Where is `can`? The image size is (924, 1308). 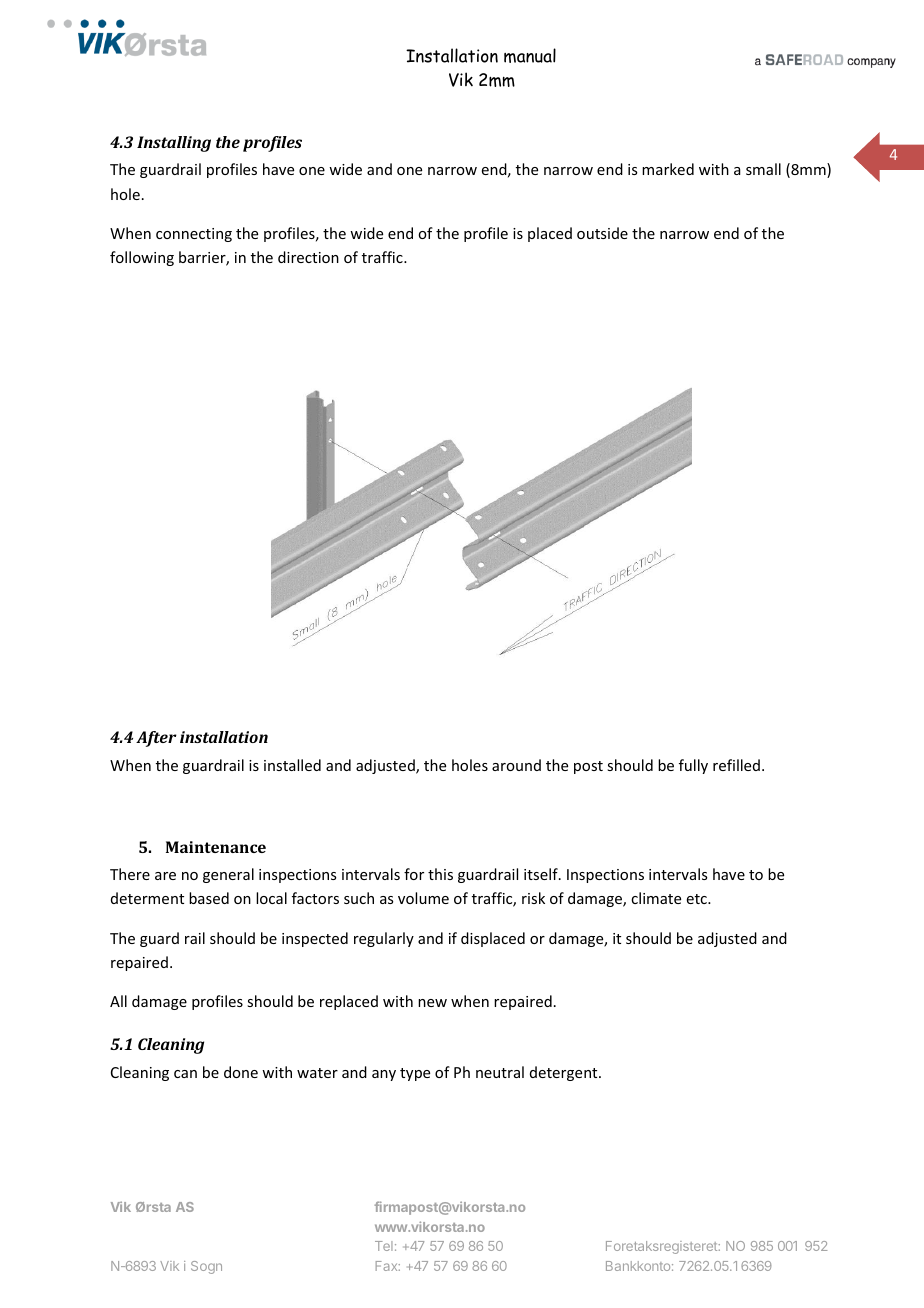
can is located at coordinates (185, 1074).
